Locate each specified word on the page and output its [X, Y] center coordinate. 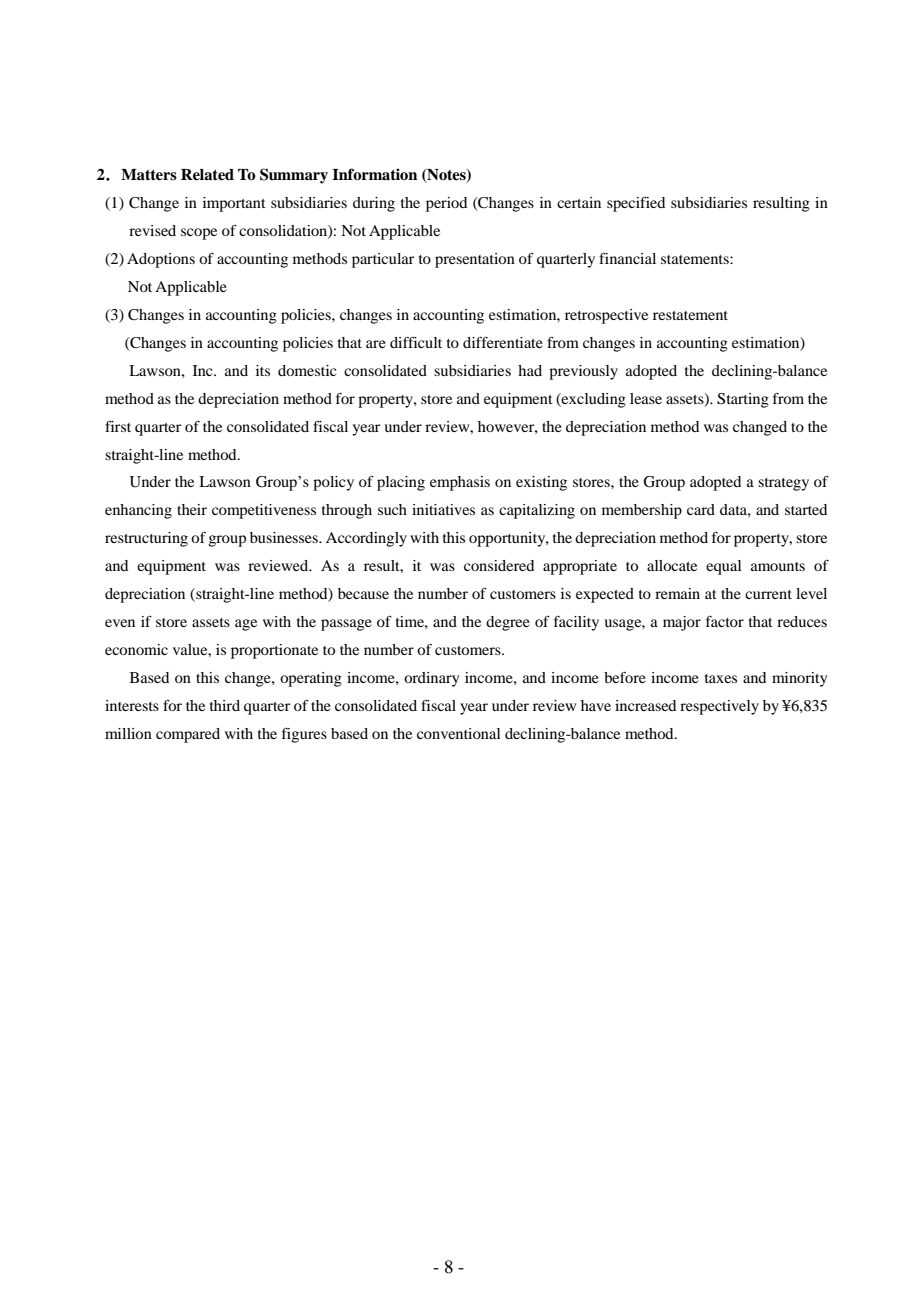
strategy [783, 484]
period [446, 204]
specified [636, 204]
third [225, 705]
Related [207, 175]
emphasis [460, 483]
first [118, 426]
